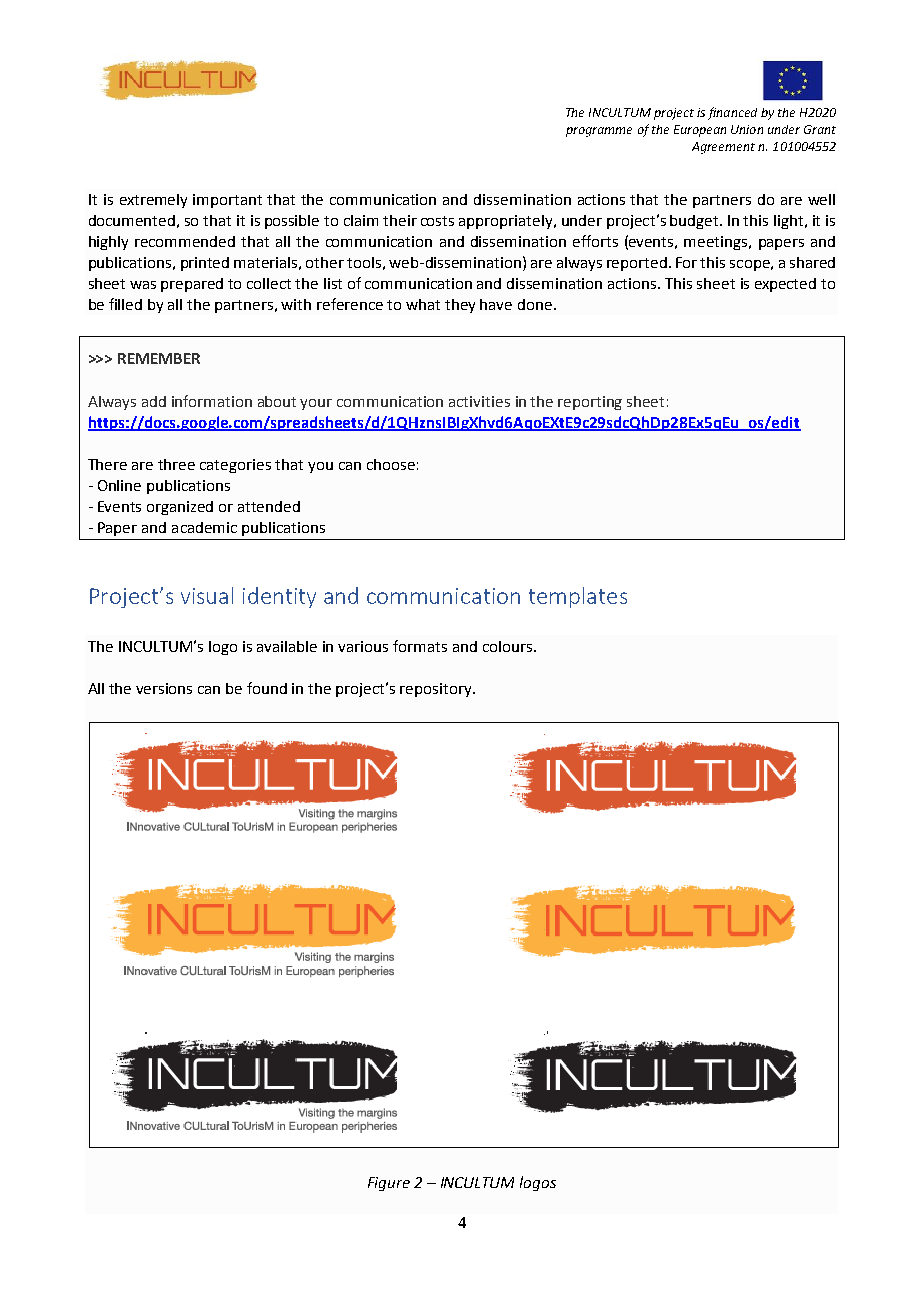  Describe the element at coordinates (723, 148) in the screenshot. I see `Agreement` at that location.
